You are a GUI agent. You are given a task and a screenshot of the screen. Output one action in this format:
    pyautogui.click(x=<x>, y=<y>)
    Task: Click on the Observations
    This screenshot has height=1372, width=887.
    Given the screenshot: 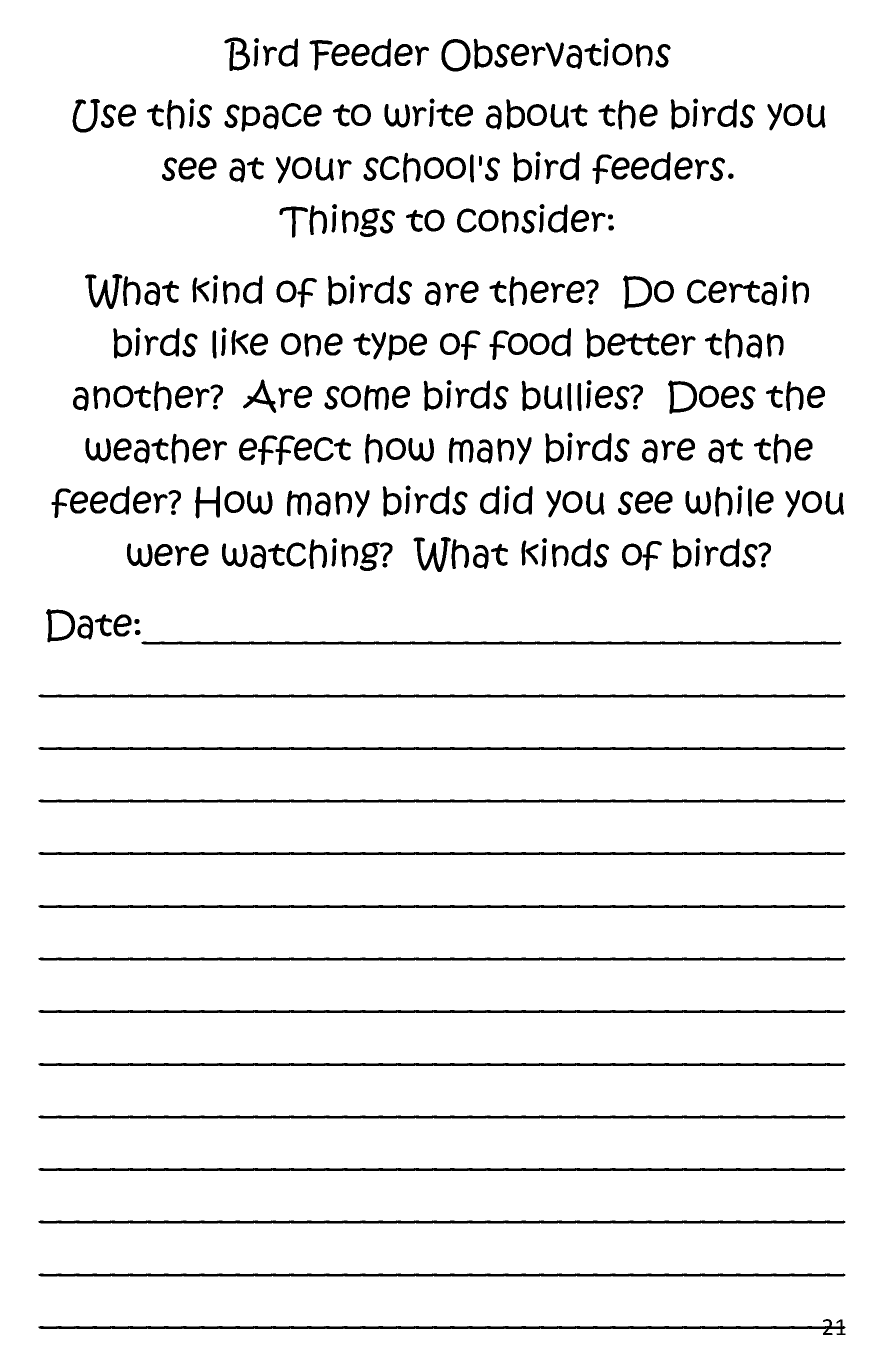 What is the action you would take?
    pyautogui.click(x=556, y=55)
